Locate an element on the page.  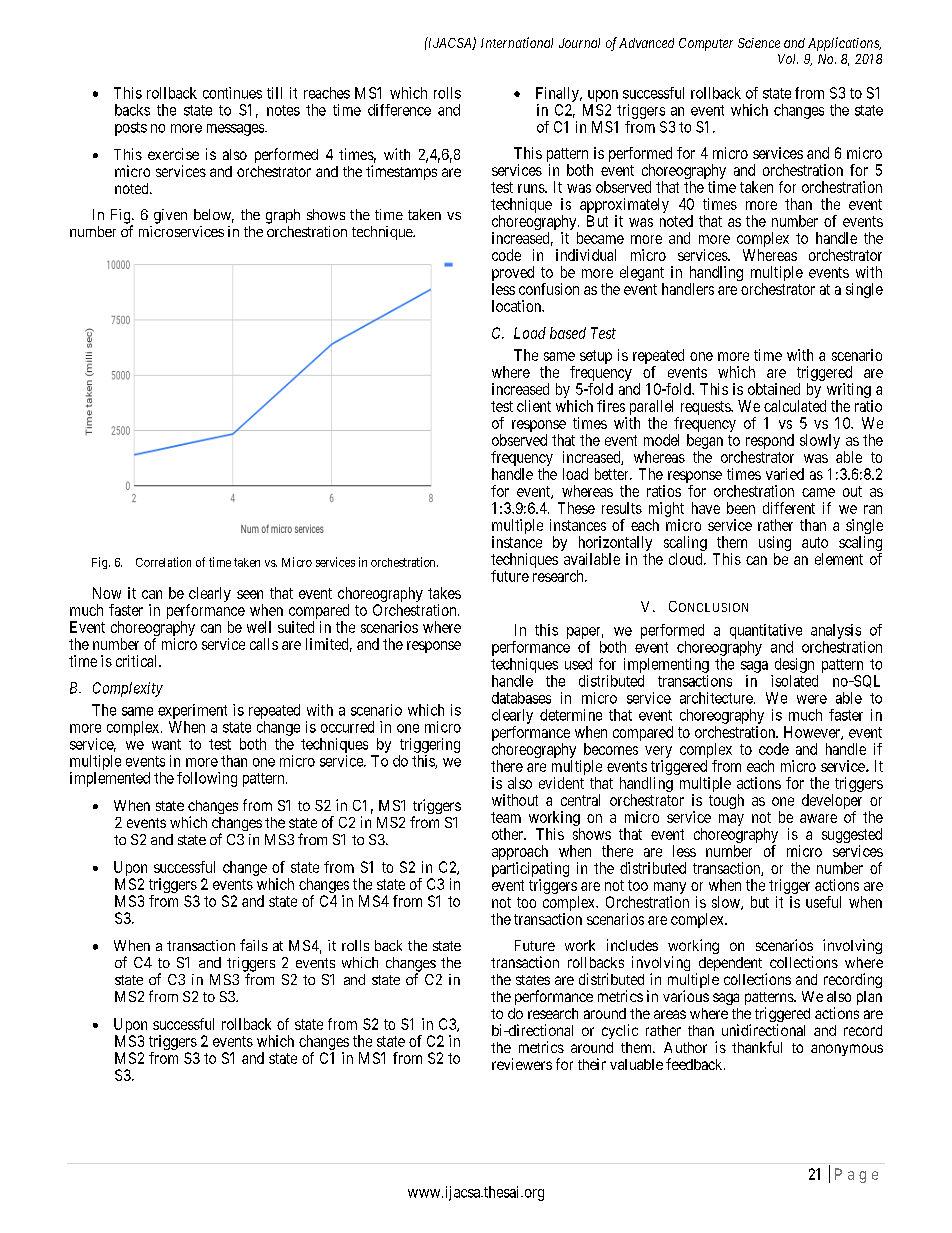
Correlation is located at coordinates (163, 562).
